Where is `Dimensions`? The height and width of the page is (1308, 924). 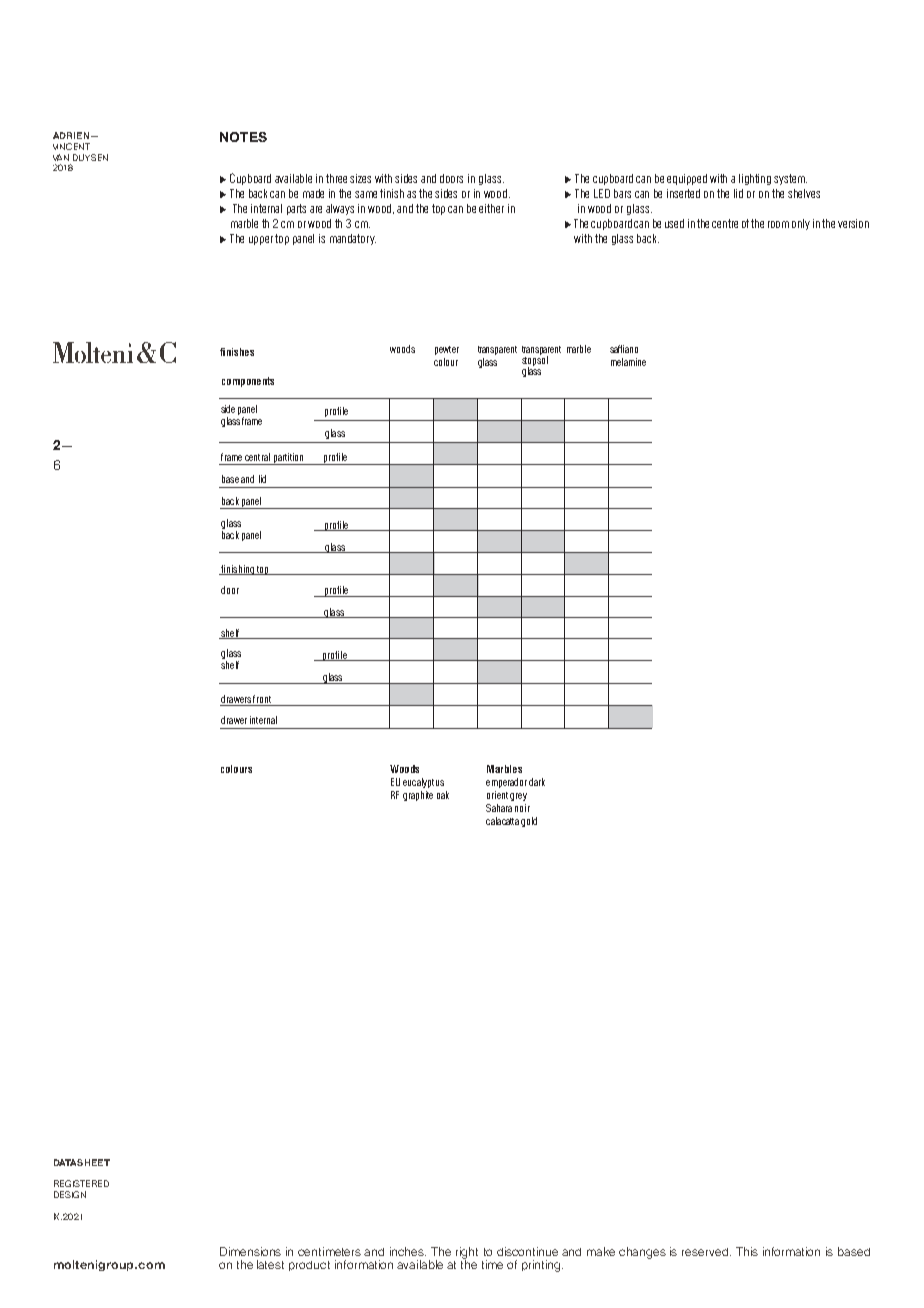 Dimensions is located at coordinates (250, 1251).
